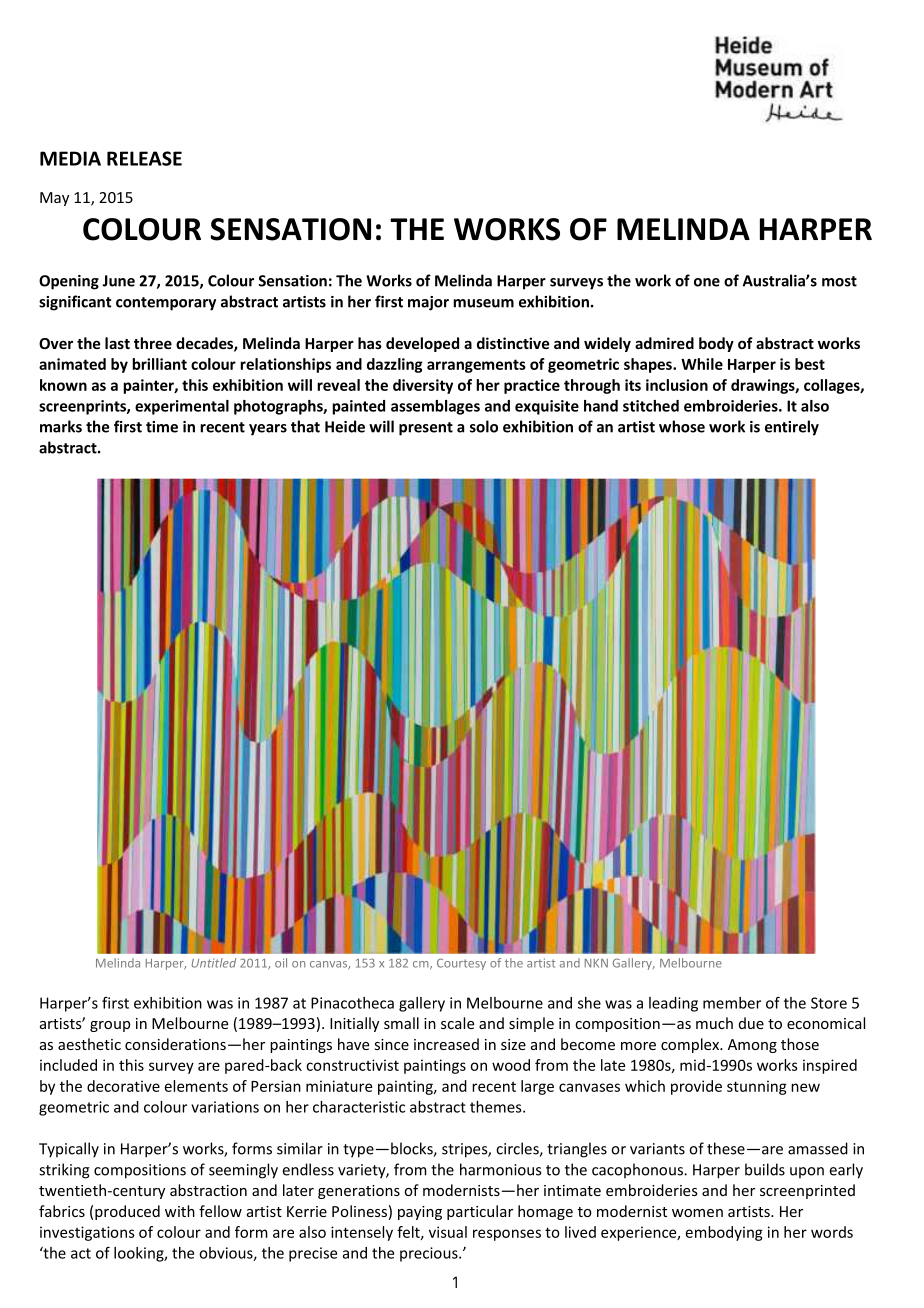  Describe the element at coordinates (426, 429) in the screenshot. I see `present` at that location.
